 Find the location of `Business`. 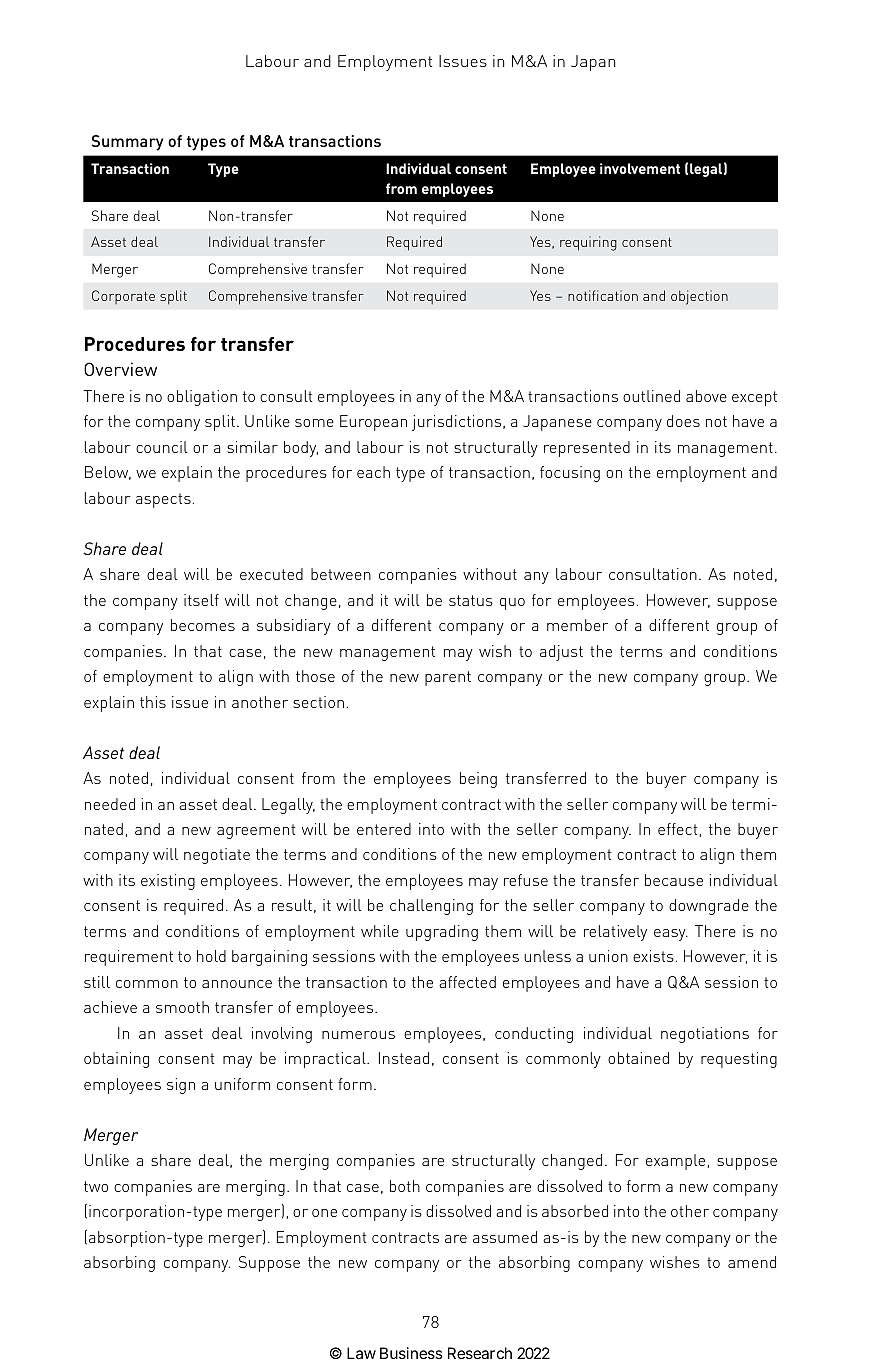

Business is located at coordinates (411, 1353).
